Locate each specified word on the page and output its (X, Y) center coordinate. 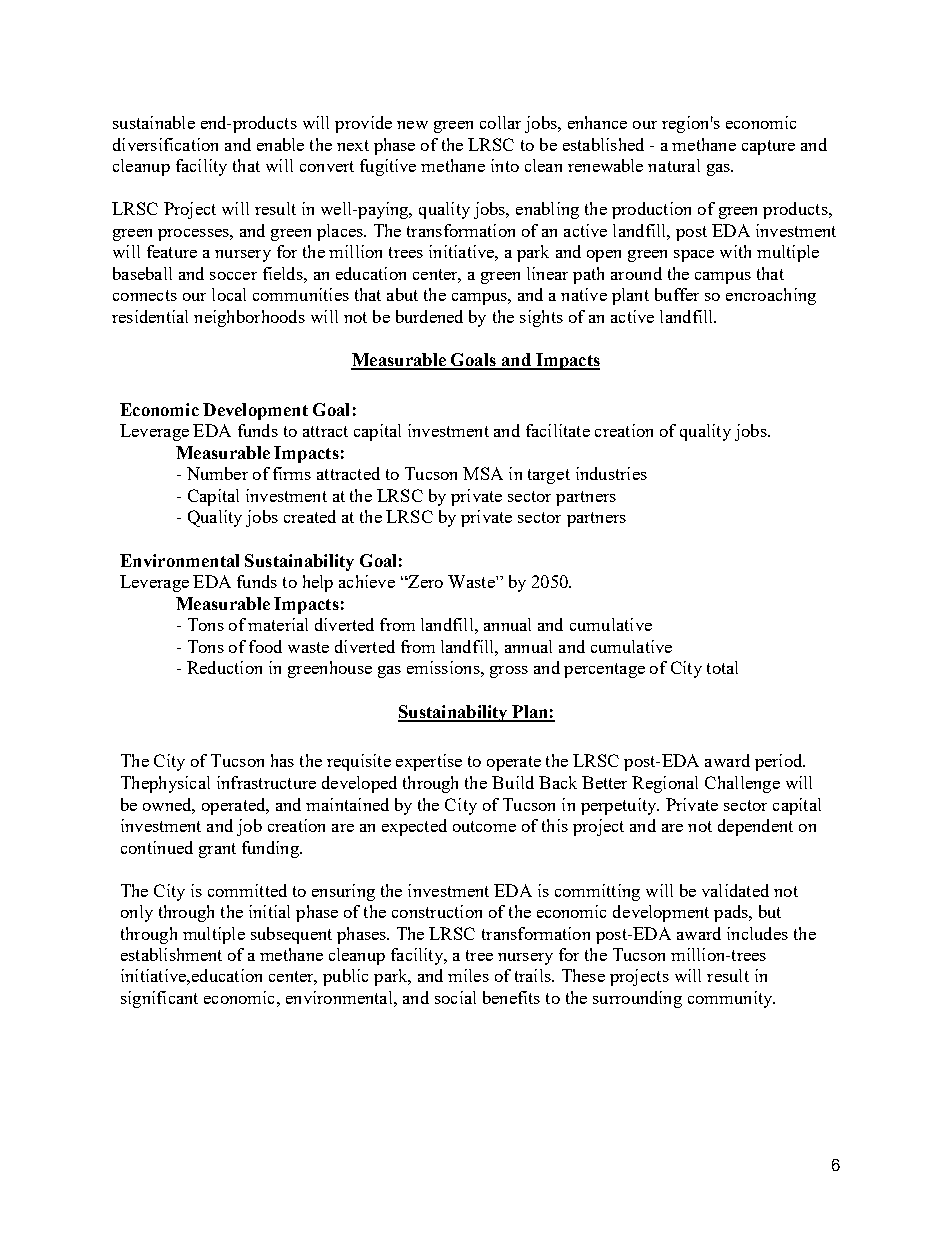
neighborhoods (249, 318)
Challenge (742, 784)
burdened (429, 316)
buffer (677, 294)
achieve (367, 581)
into (505, 165)
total (722, 667)
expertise (429, 762)
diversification (165, 144)
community (731, 999)
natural (674, 165)
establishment (171, 954)
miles (468, 975)
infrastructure (266, 782)
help (318, 583)
